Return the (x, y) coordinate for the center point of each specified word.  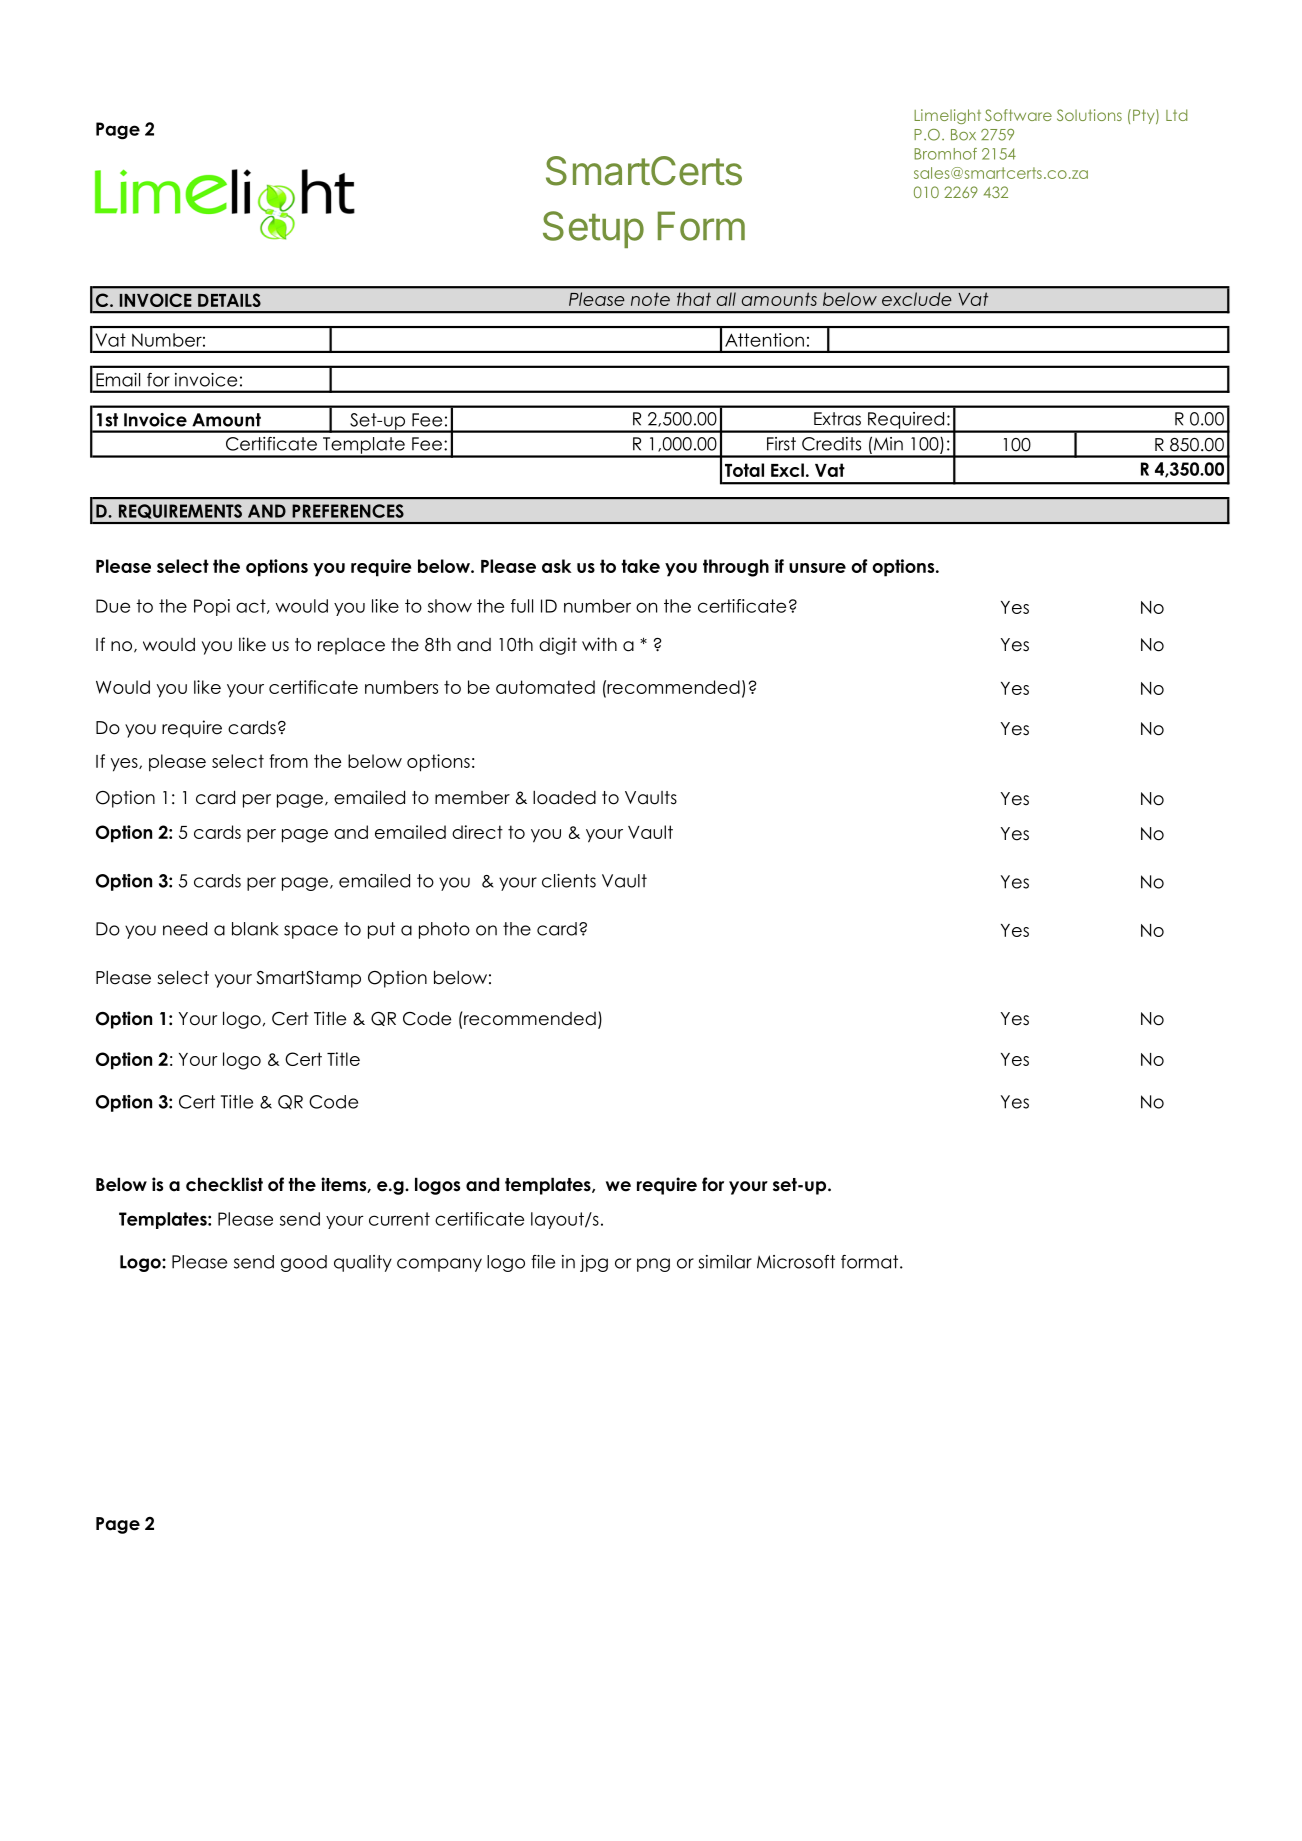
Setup (593, 229)
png (653, 1265)
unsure (817, 568)
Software (1018, 115)
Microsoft (796, 1262)
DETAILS (229, 300)
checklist (224, 1184)
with (599, 644)
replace (351, 646)
